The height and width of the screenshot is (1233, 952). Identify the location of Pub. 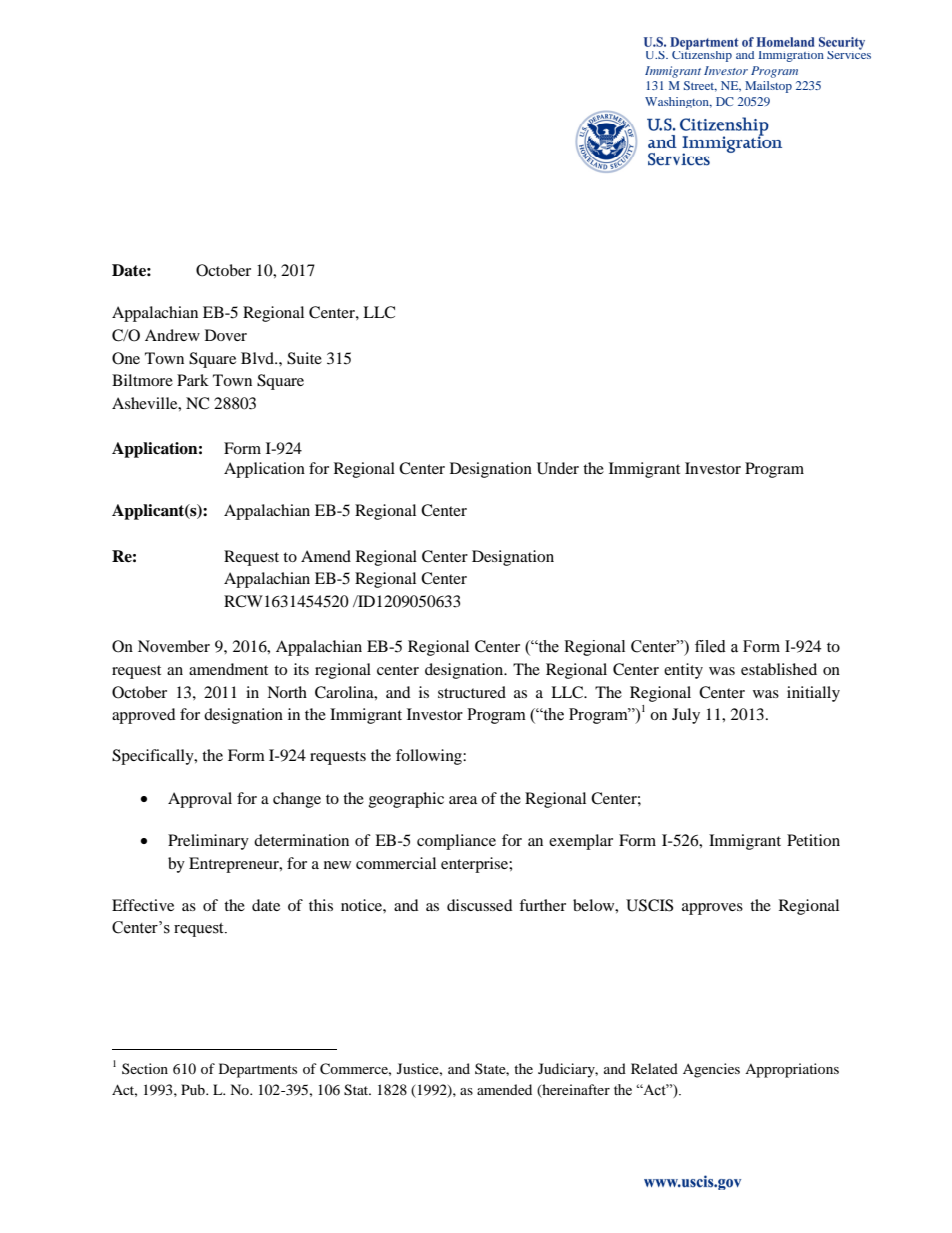
(194, 1089).
